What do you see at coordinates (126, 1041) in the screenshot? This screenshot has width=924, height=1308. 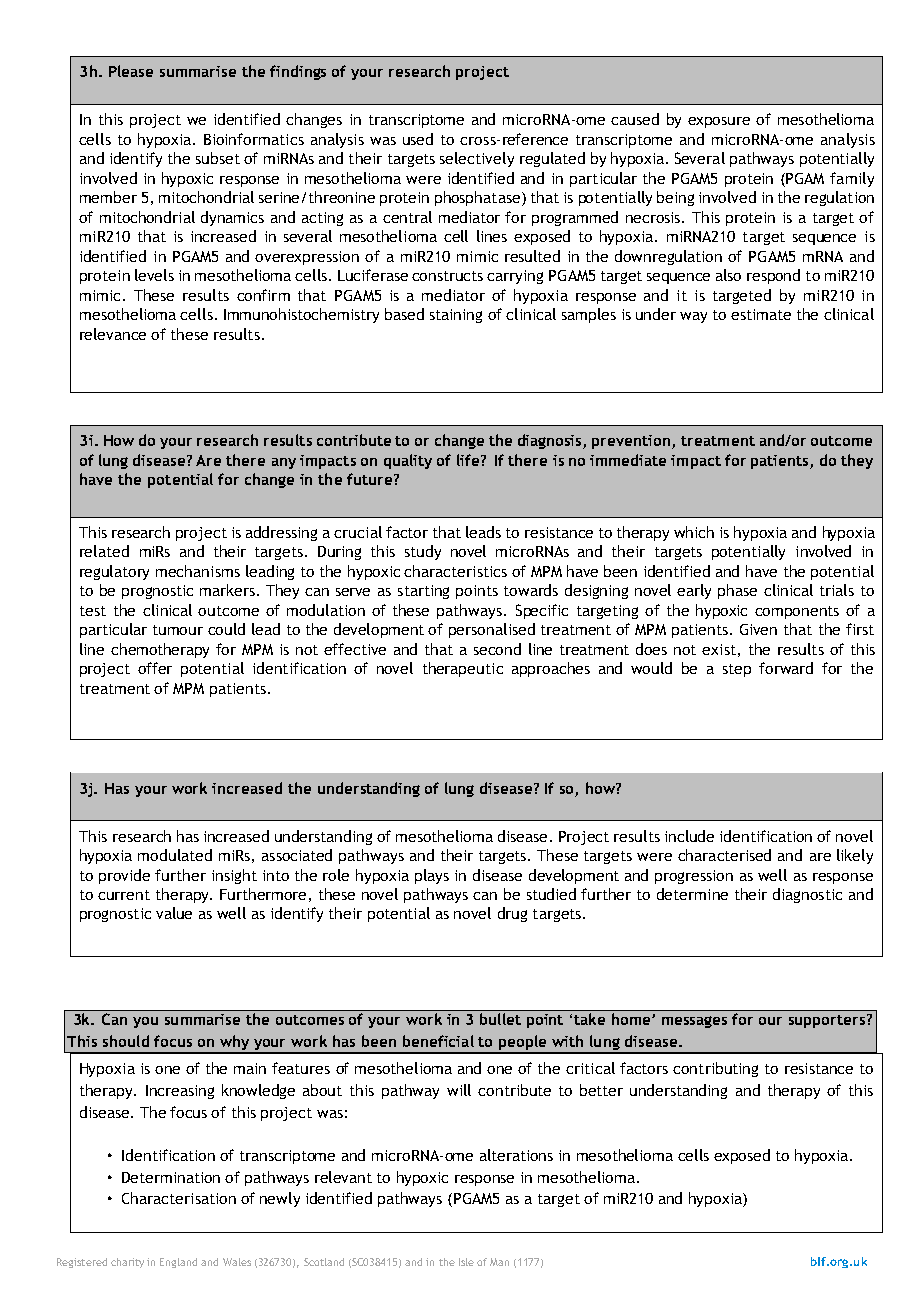 I see `should` at bounding box center [126, 1041].
